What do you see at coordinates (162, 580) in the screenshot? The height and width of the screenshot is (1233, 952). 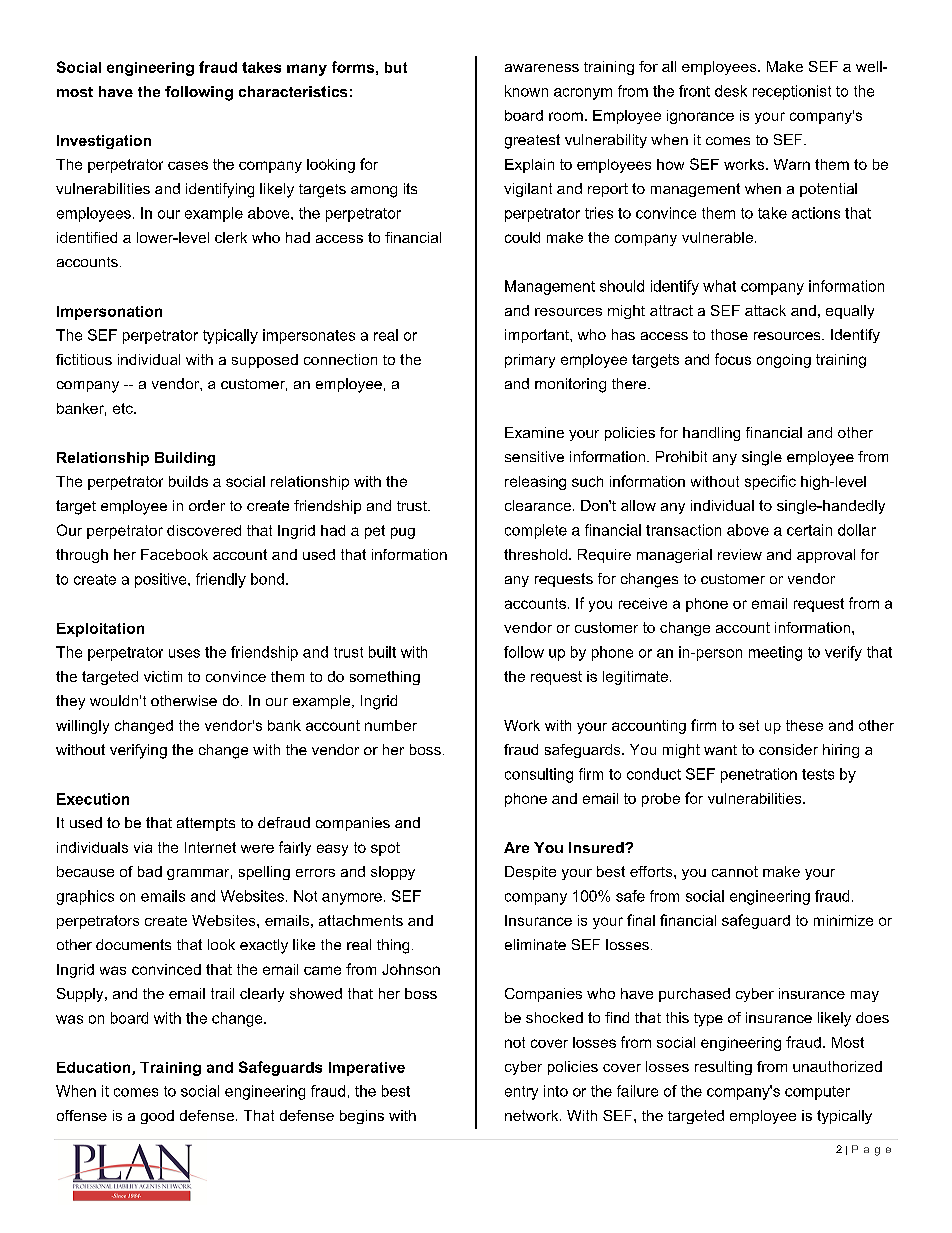 I see `positive` at bounding box center [162, 580].
